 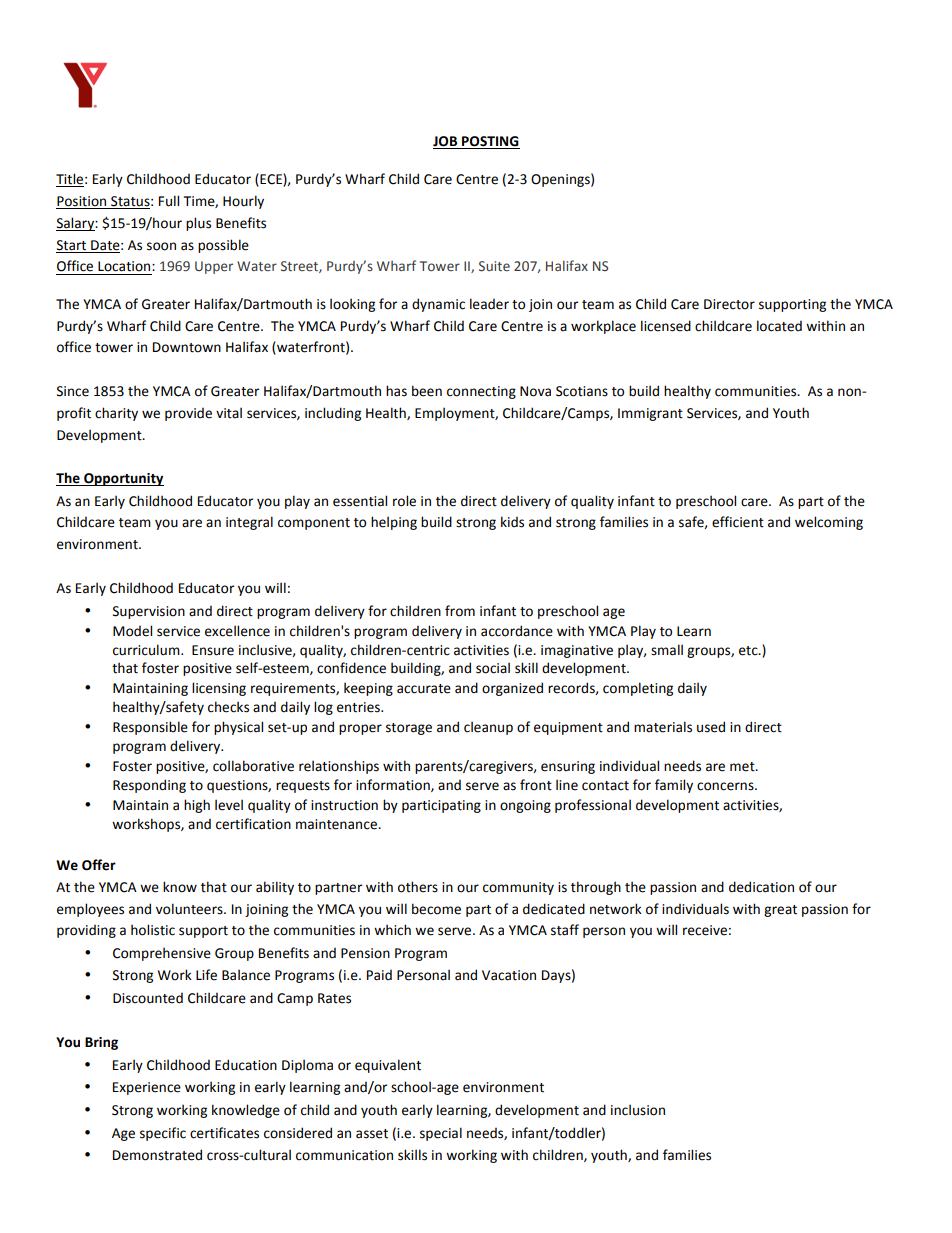 I want to click on located, so click(x=779, y=326).
